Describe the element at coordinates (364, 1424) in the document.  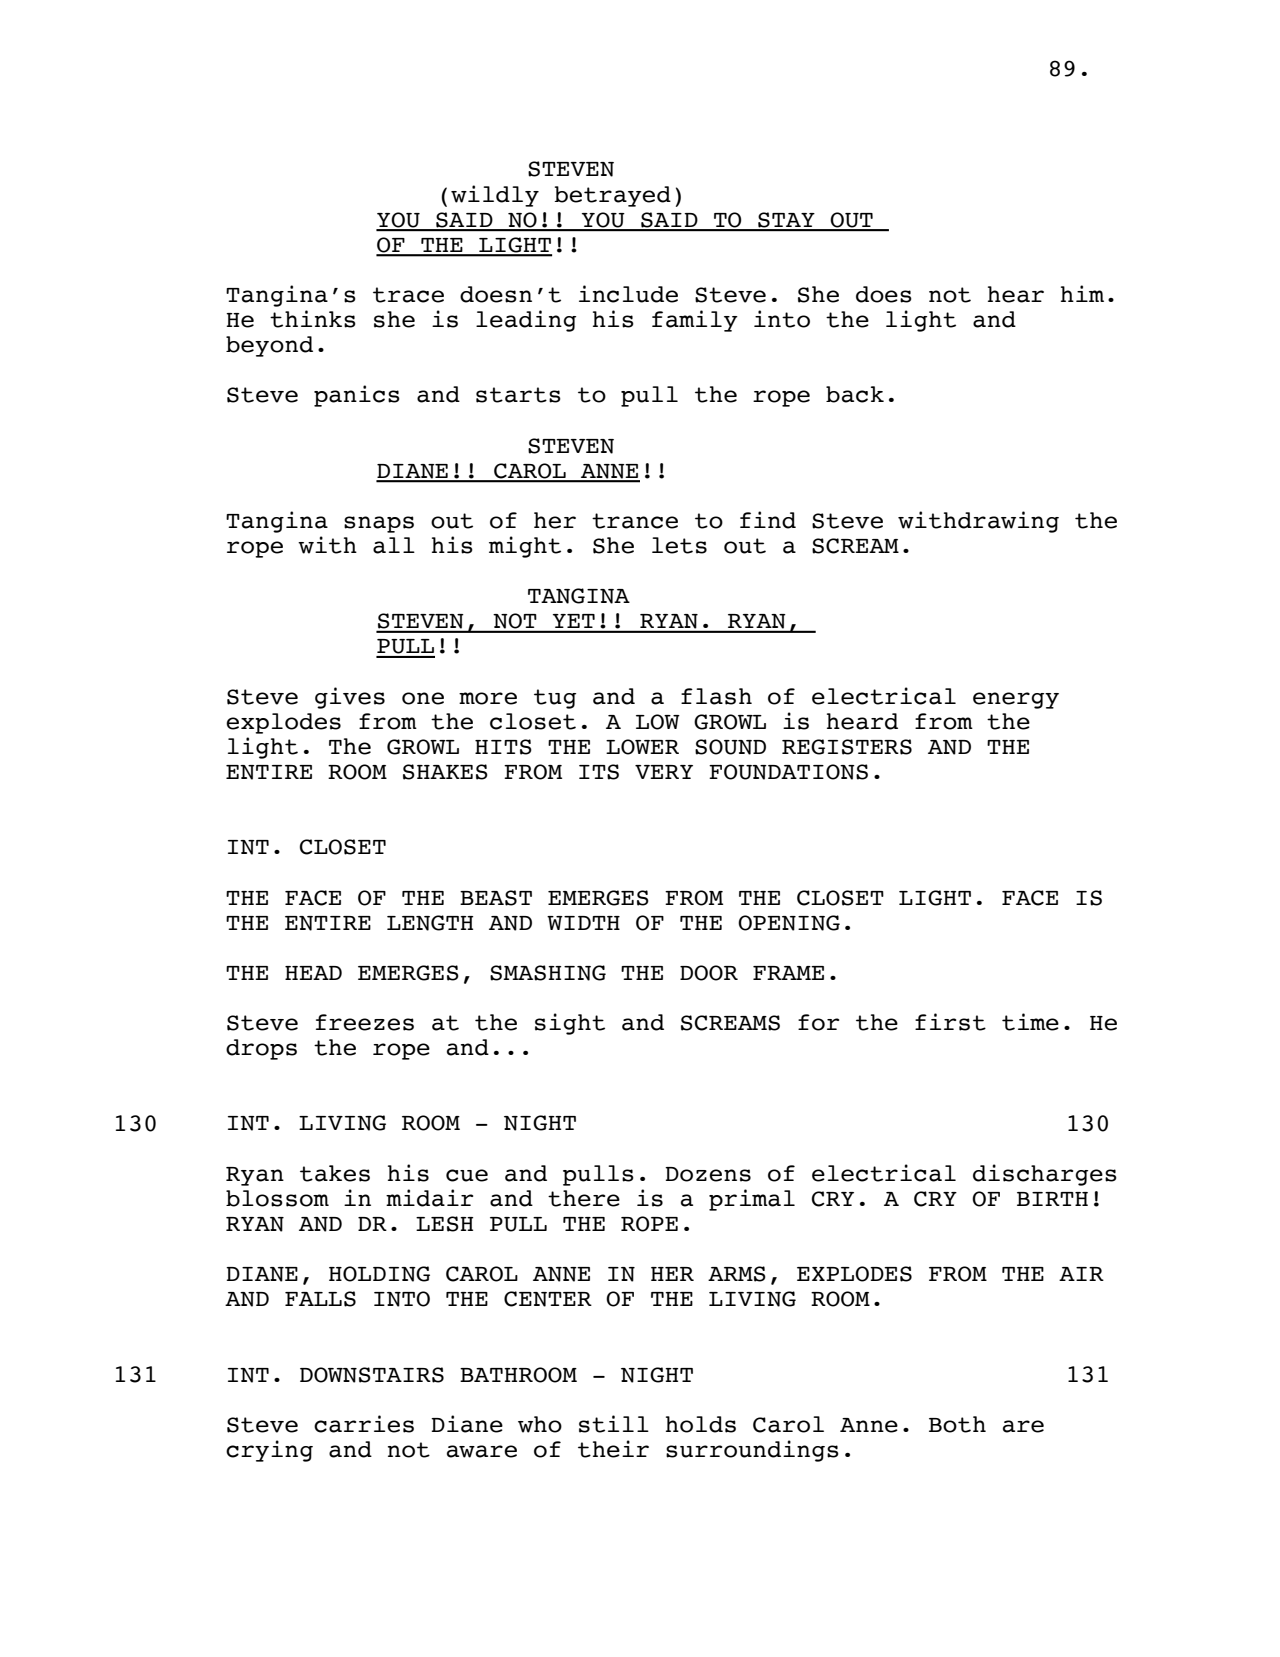
I see `carries` at that location.
